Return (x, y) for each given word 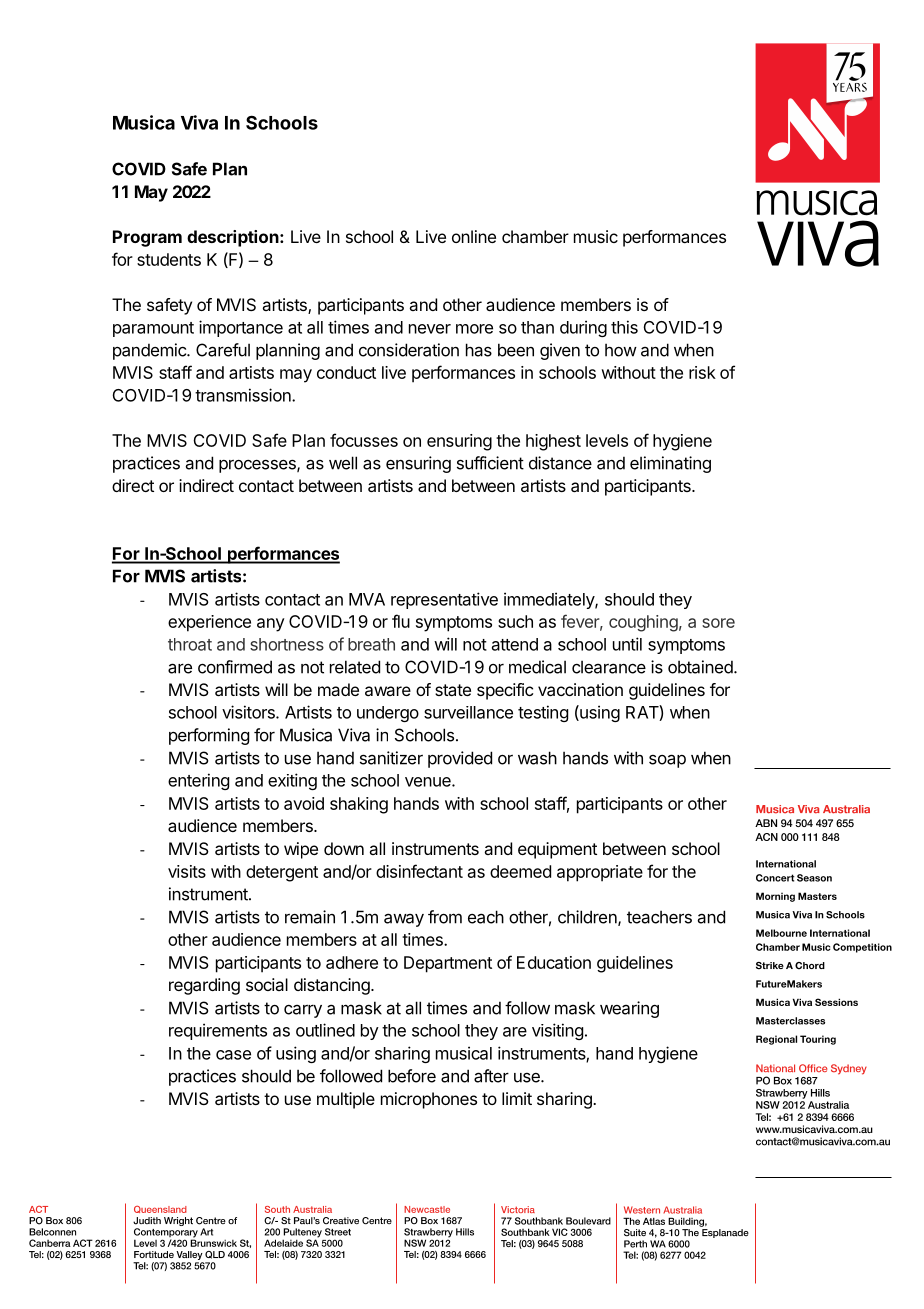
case (233, 1055)
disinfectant (419, 871)
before (412, 1076)
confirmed (235, 667)
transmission (244, 395)
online (474, 236)
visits (187, 871)
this (624, 327)
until (627, 644)
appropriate (600, 873)
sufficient (490, 463)
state (453, 690)
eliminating (670, 464)
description (234, 238)
